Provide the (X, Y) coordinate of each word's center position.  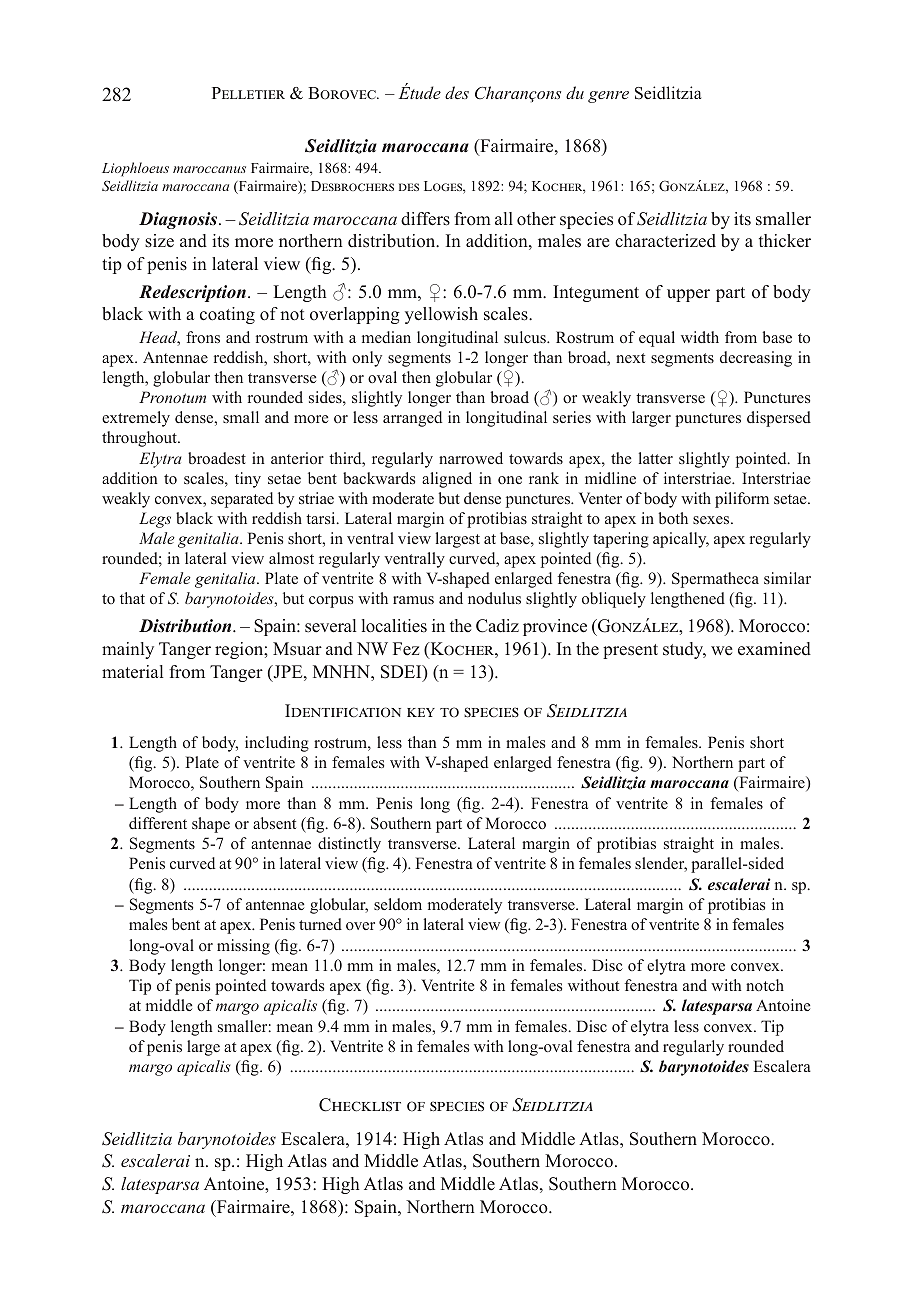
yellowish (441, 315)
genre (608, 97)
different (158, 823)
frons (203, 337)
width (700, 337)
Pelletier (248, 93)
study (684, 650)
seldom (398, 904)
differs (425, 219)
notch (765, 985)
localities (394, 626)
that (132, 598)
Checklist (360, 1105)
